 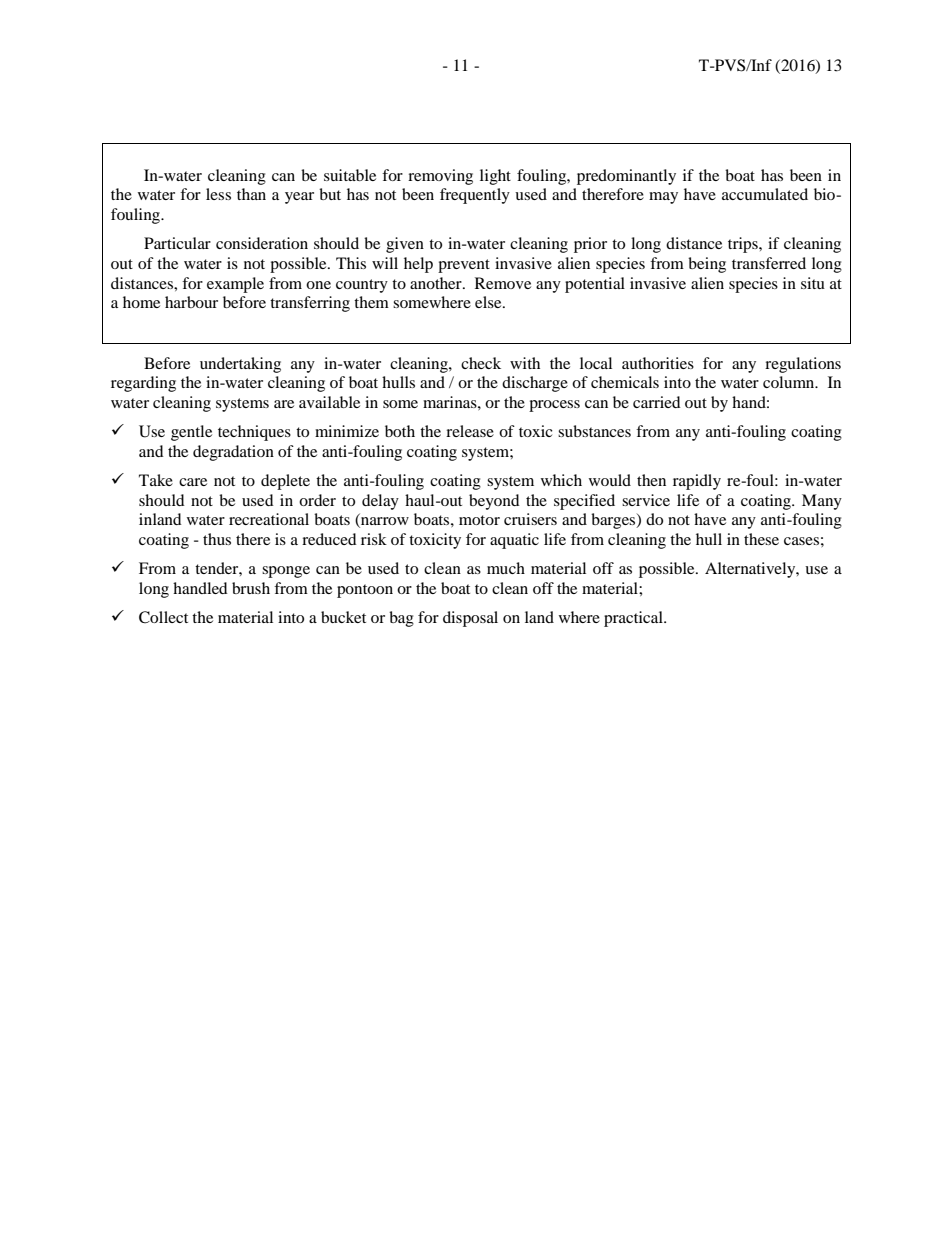 I want to click on situ, so click(x=813, y=283).
